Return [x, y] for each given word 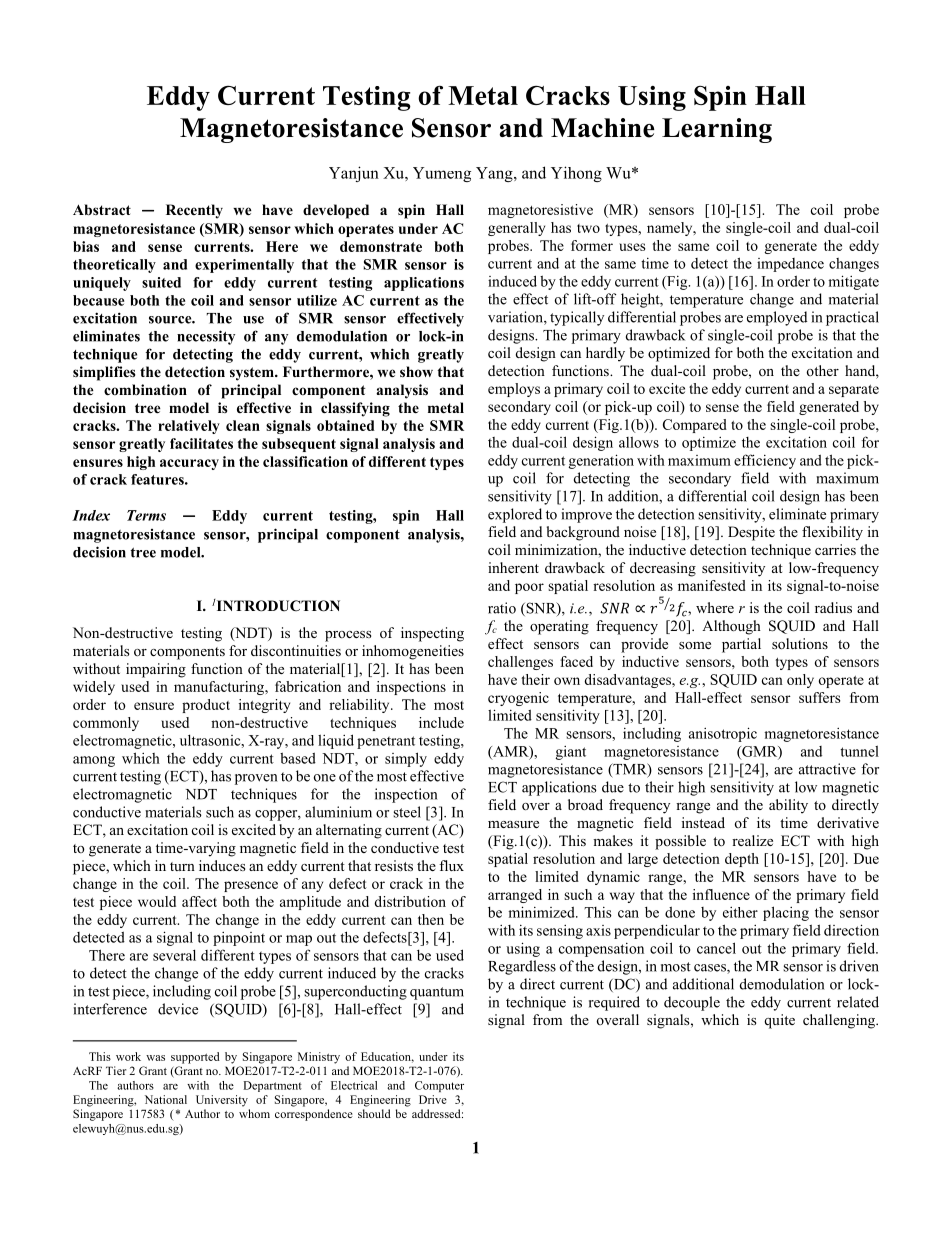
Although [731, 627]
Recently [194, 211]
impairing [156, 670]
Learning [717, 130]
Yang [495, 174]
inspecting [432, 634]
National [166, 1099]
